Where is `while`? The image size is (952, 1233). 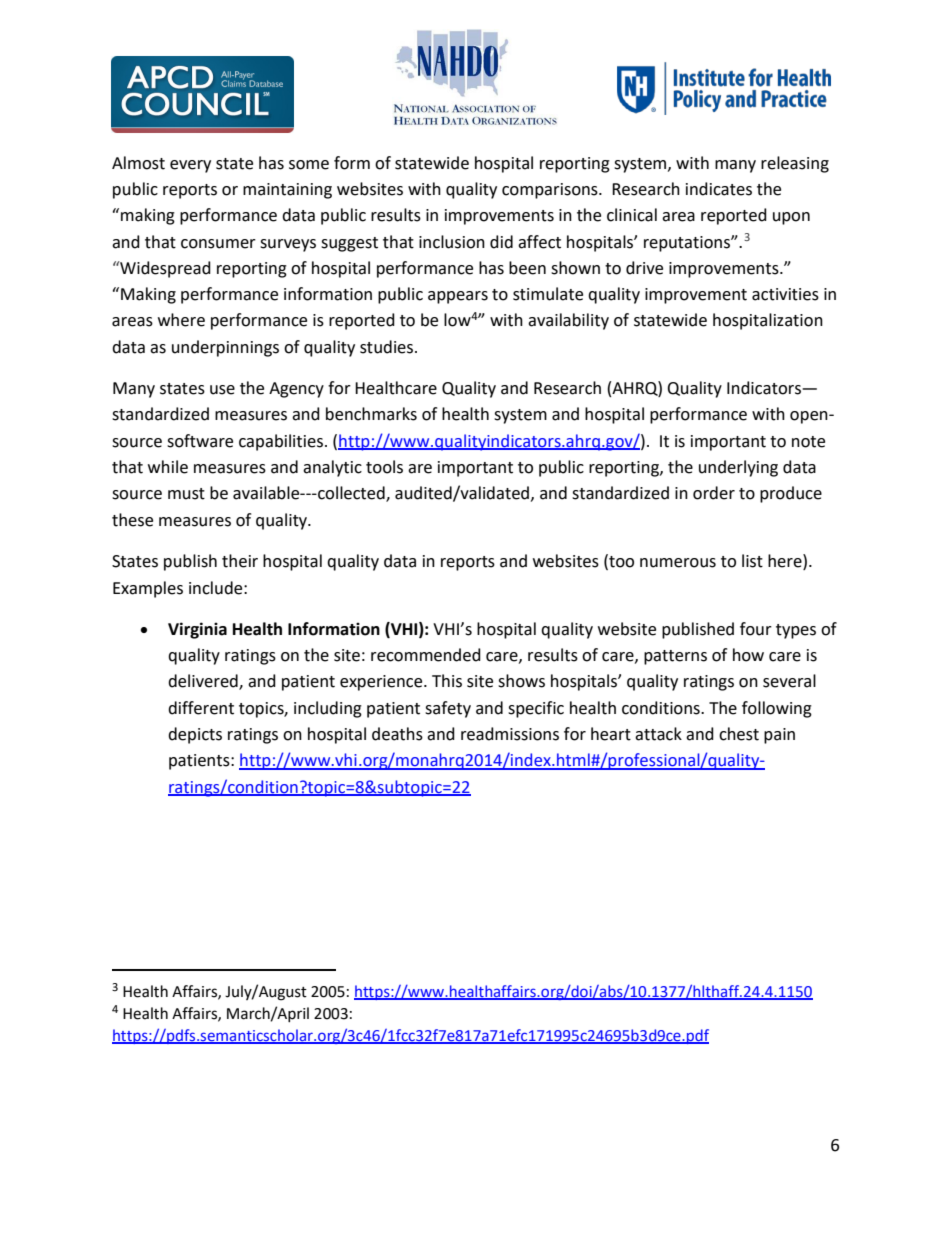 while is located at coordinates (168, 467).
